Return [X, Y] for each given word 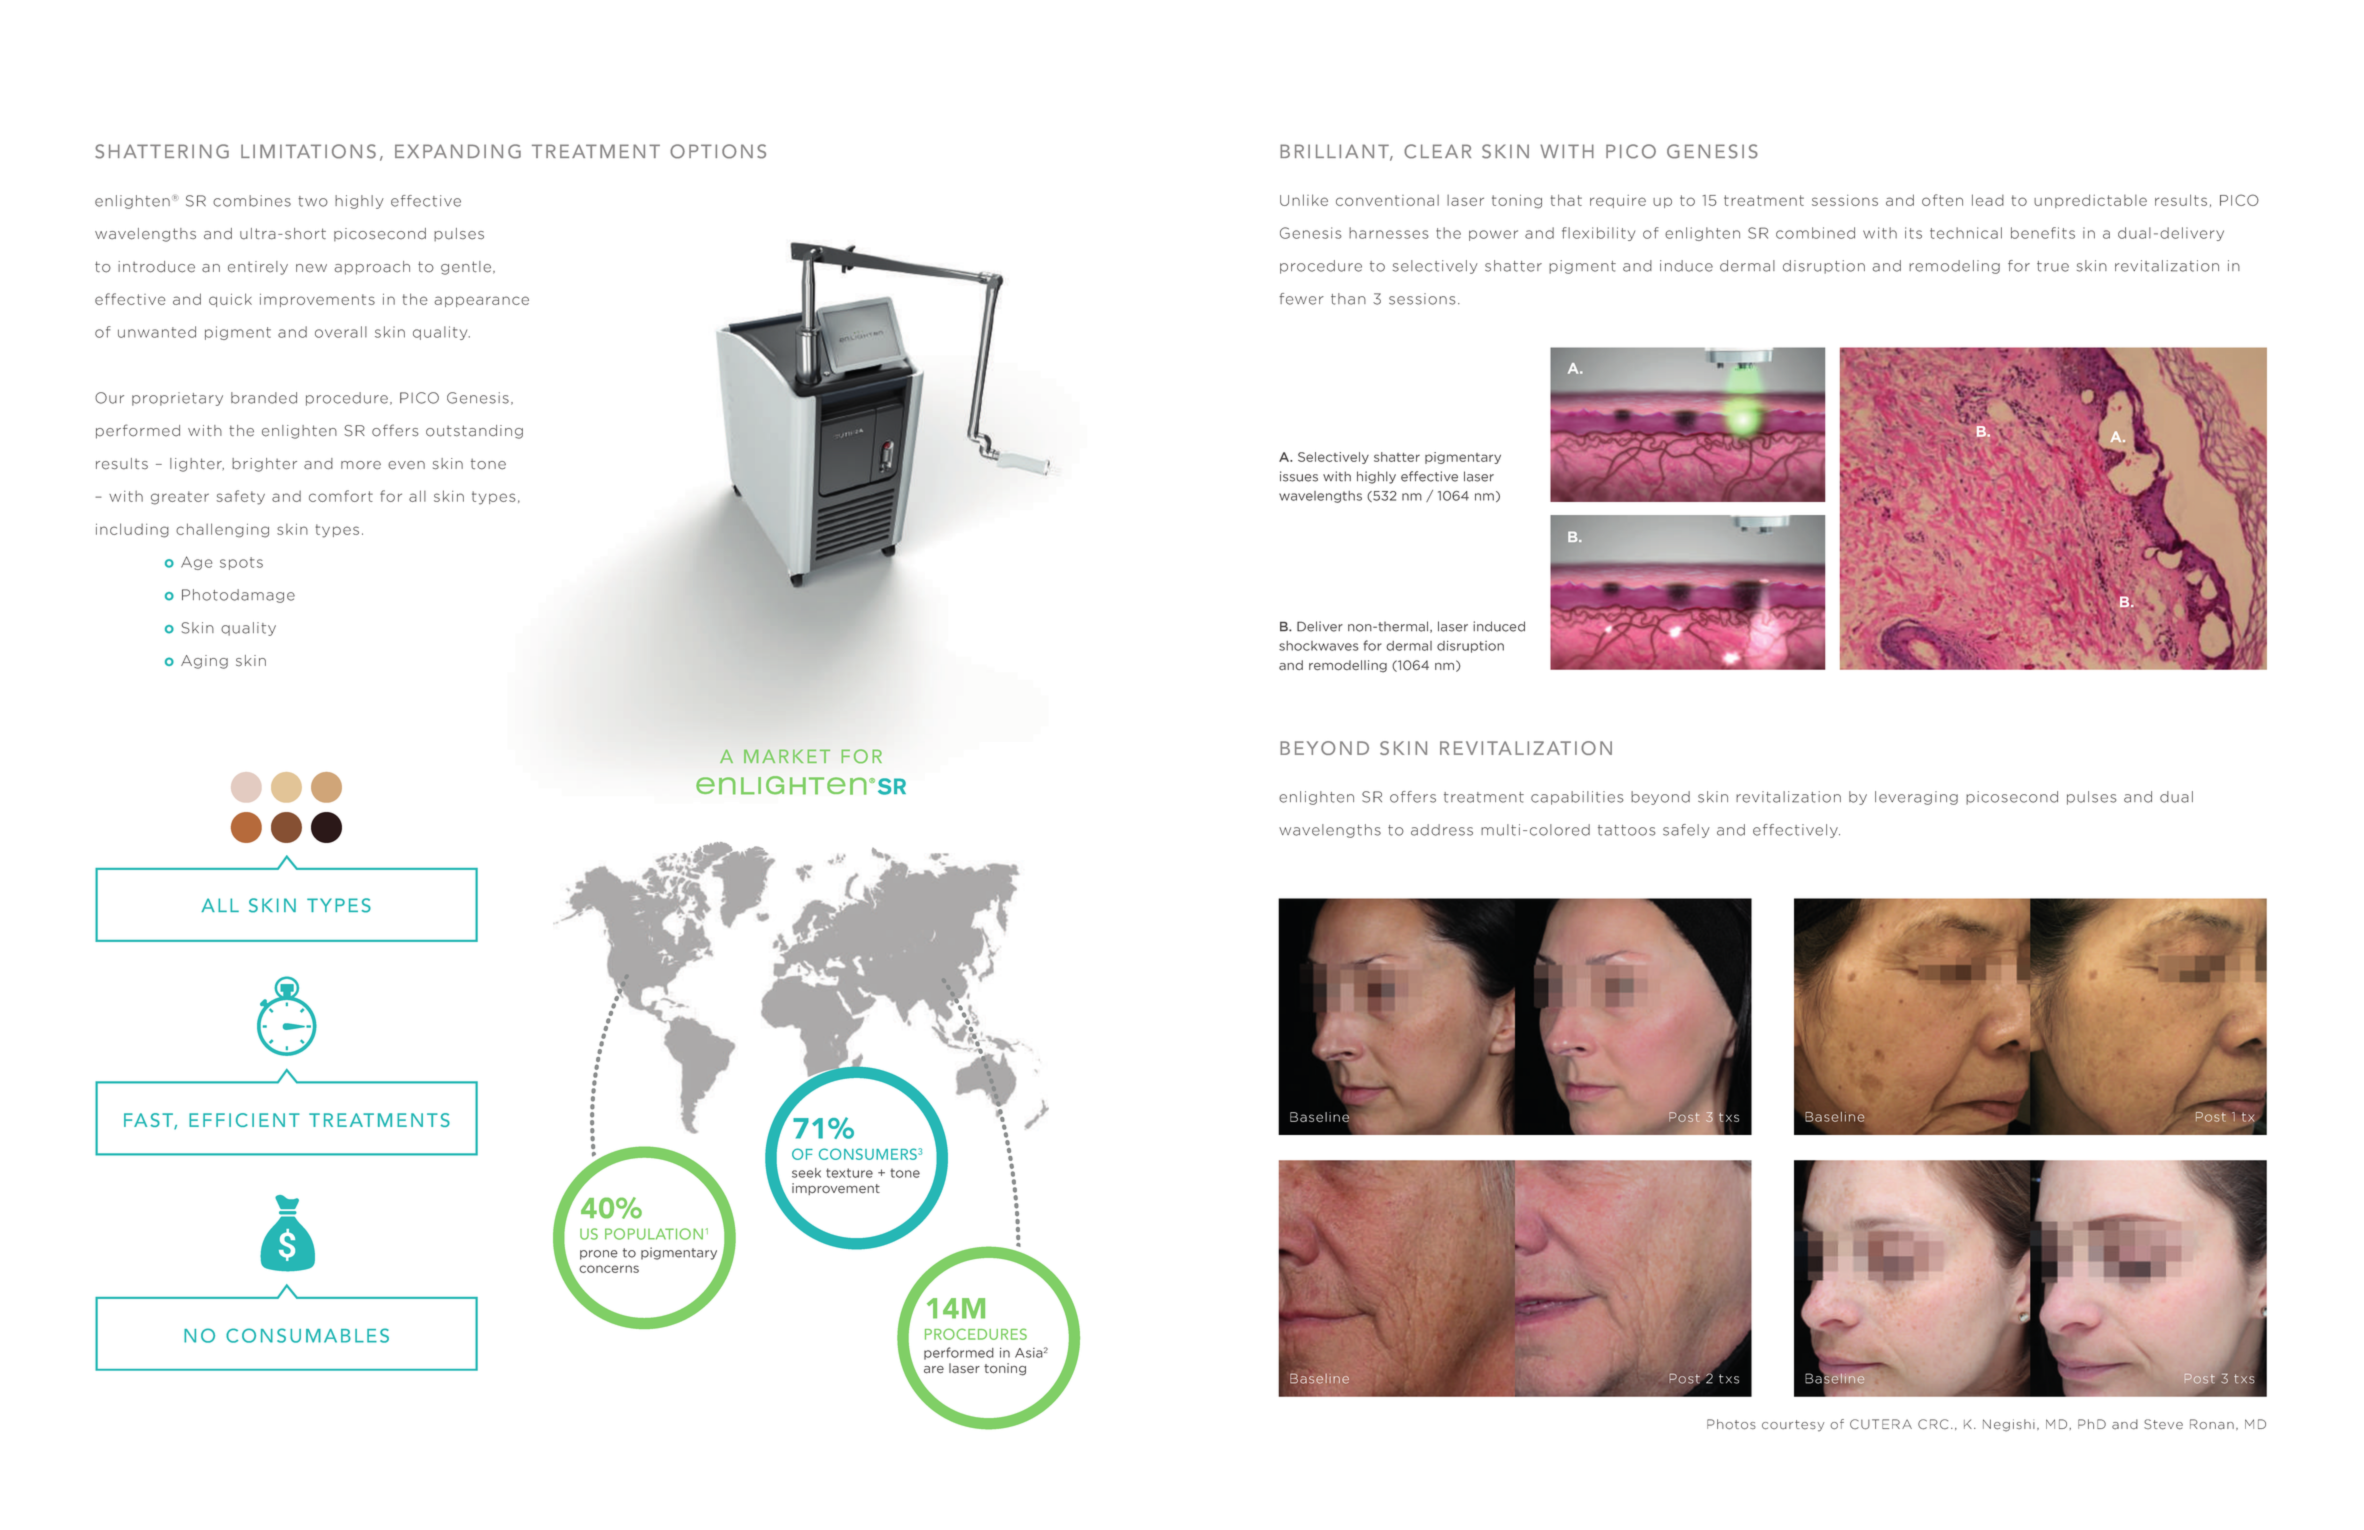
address [1442, 830]
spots [241, 563]
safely [1686, 831]
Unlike [1304, 200]
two [313, 201]
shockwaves [1319, 646]
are [934, 1370]
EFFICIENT [244, 1120]
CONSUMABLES [307, 1335]
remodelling [1348, 666]
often [1942, 200]
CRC [1933, 1424]
